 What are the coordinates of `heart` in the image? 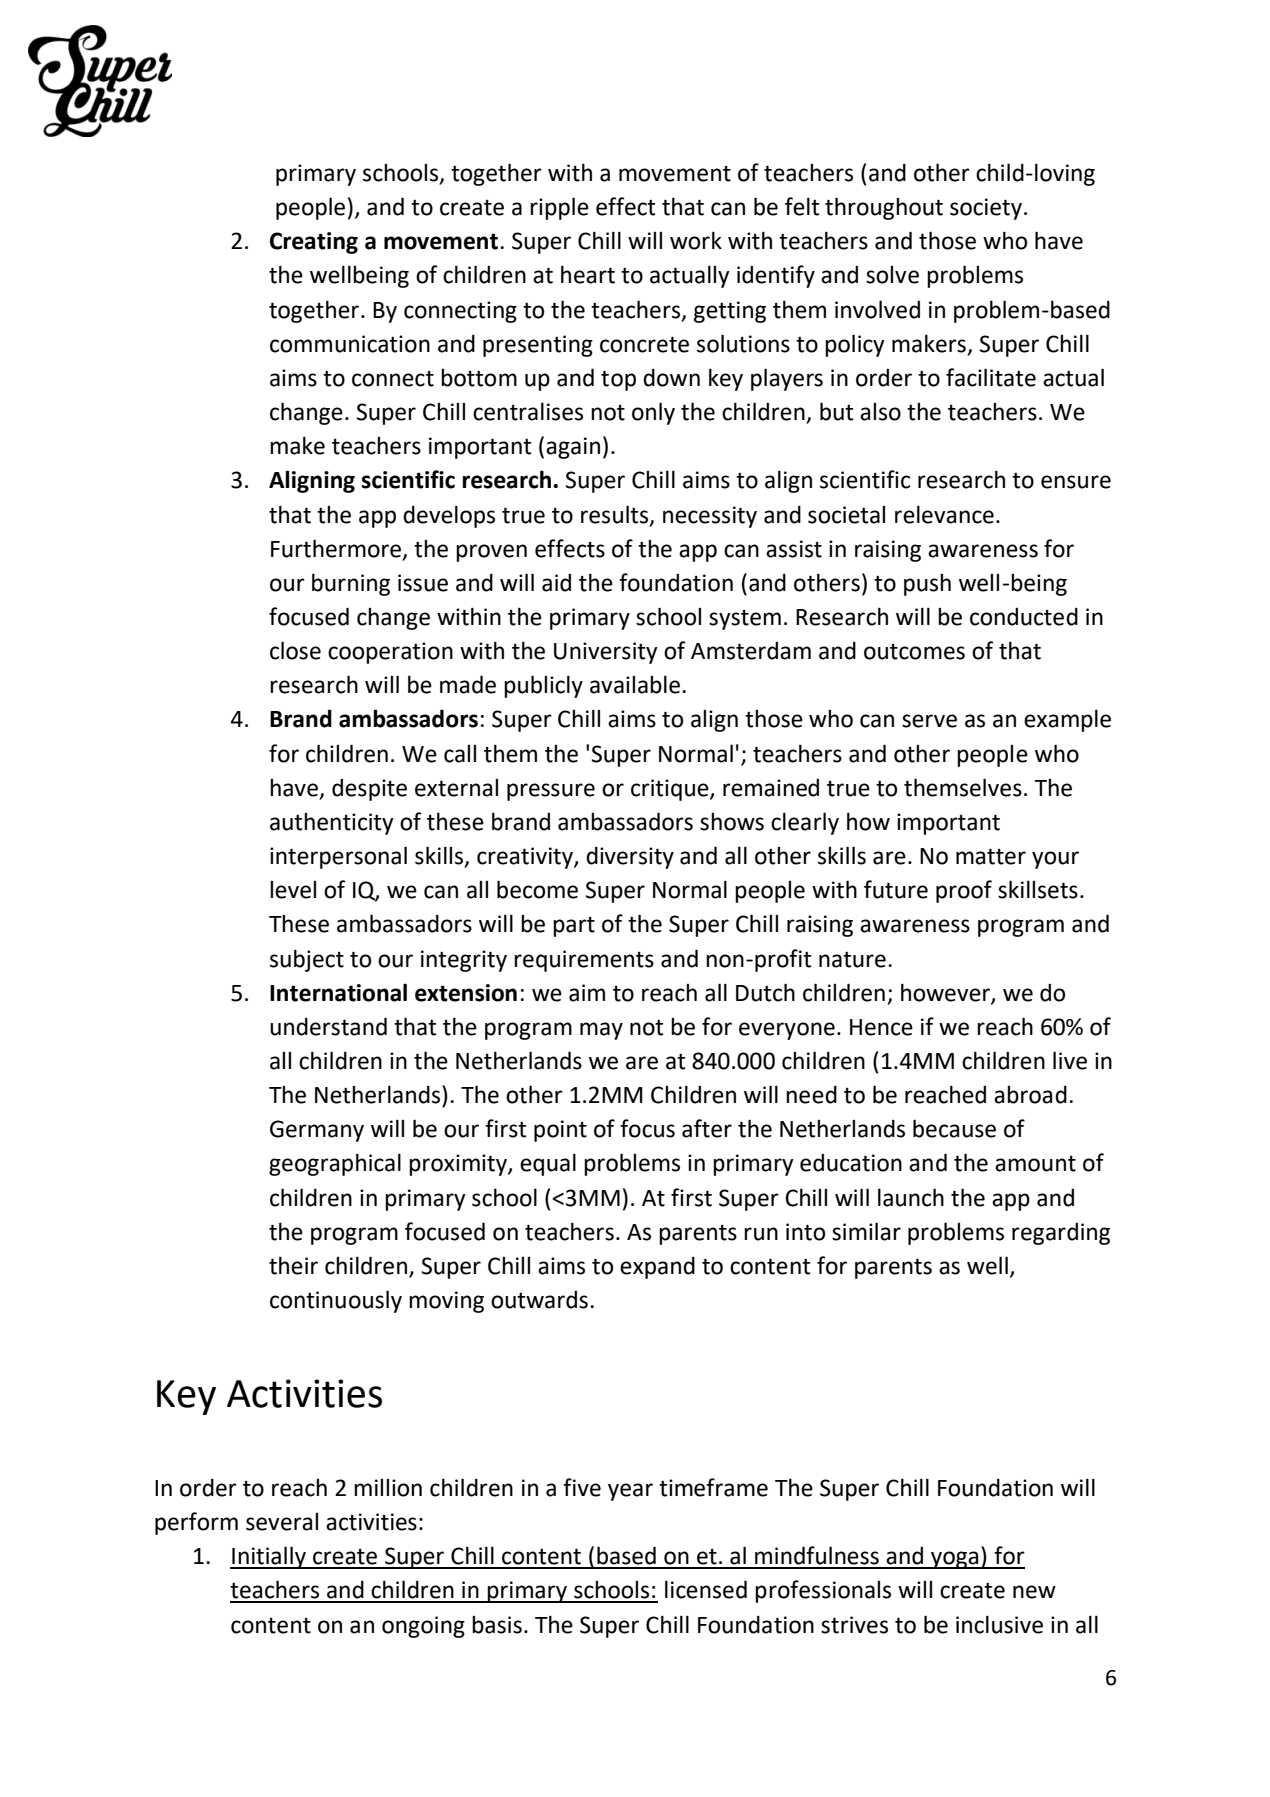 It's located at (588, 274).
